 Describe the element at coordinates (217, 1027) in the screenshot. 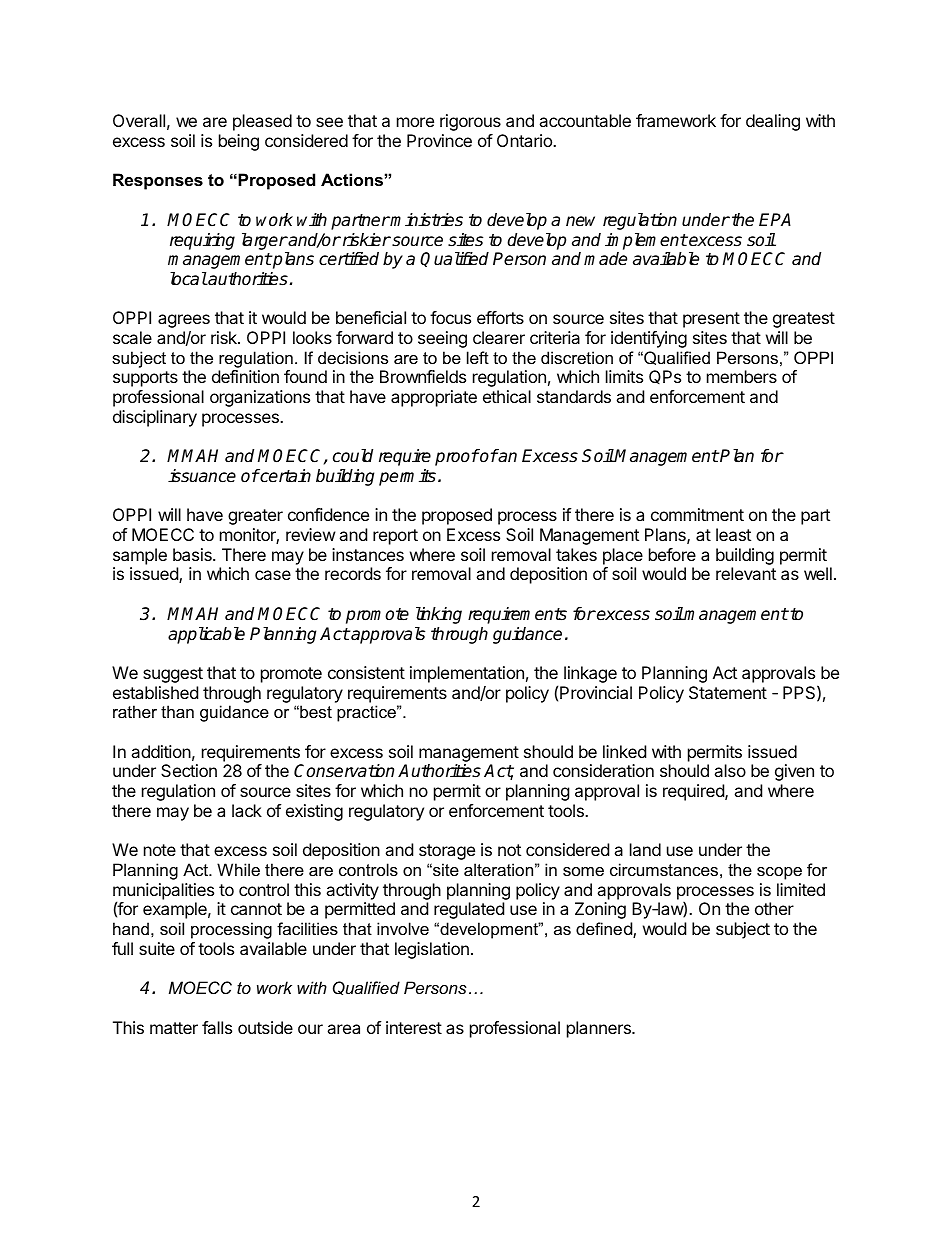

I see `falls` at that location.
